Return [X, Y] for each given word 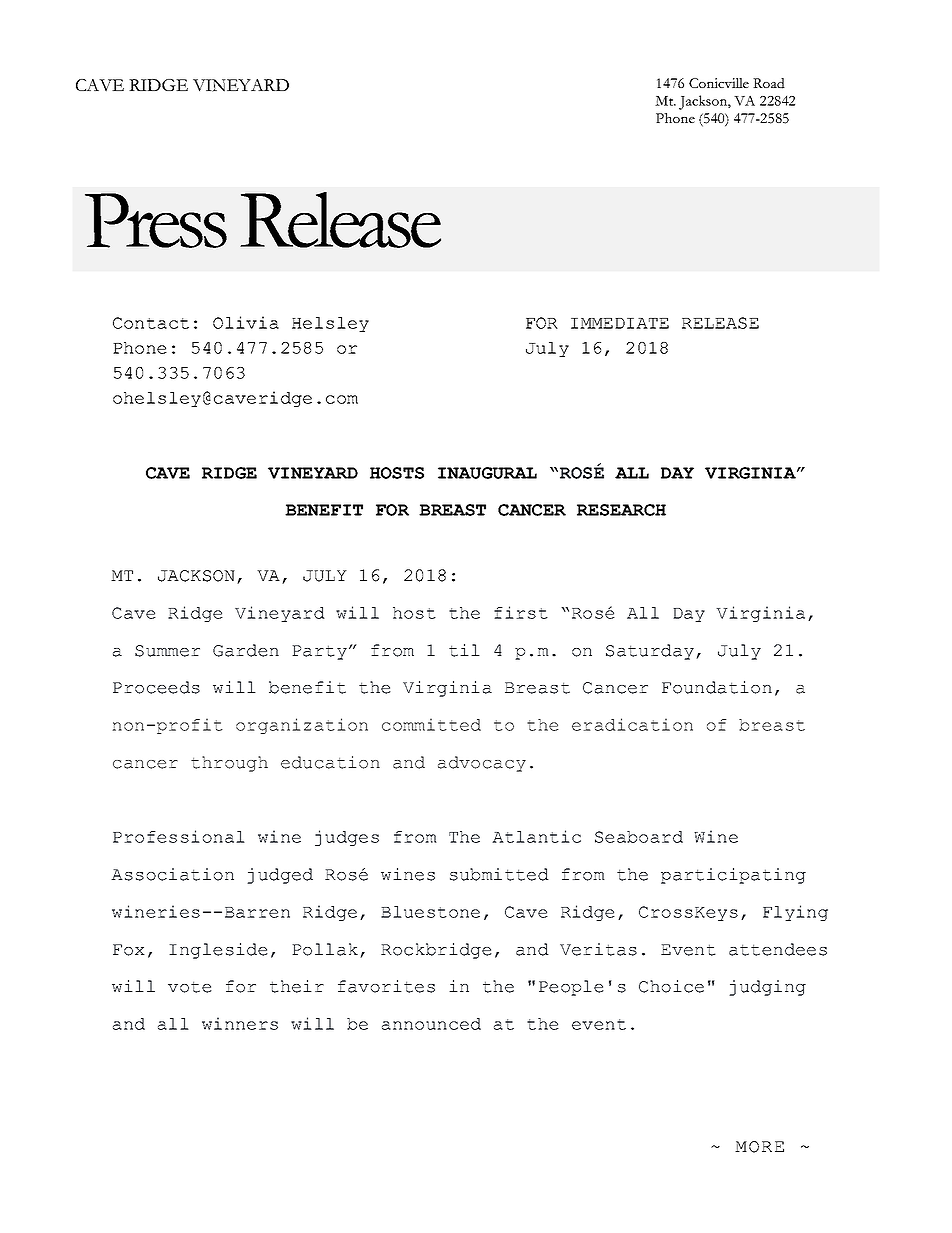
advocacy [482, 764]
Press [156, 220]
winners [240, 1023]
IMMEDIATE [620, 323]
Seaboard [639, 837]
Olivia [246, 322]
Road [769, 83]
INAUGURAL [487, 473]
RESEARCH [621, 510]
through [229, 764]
